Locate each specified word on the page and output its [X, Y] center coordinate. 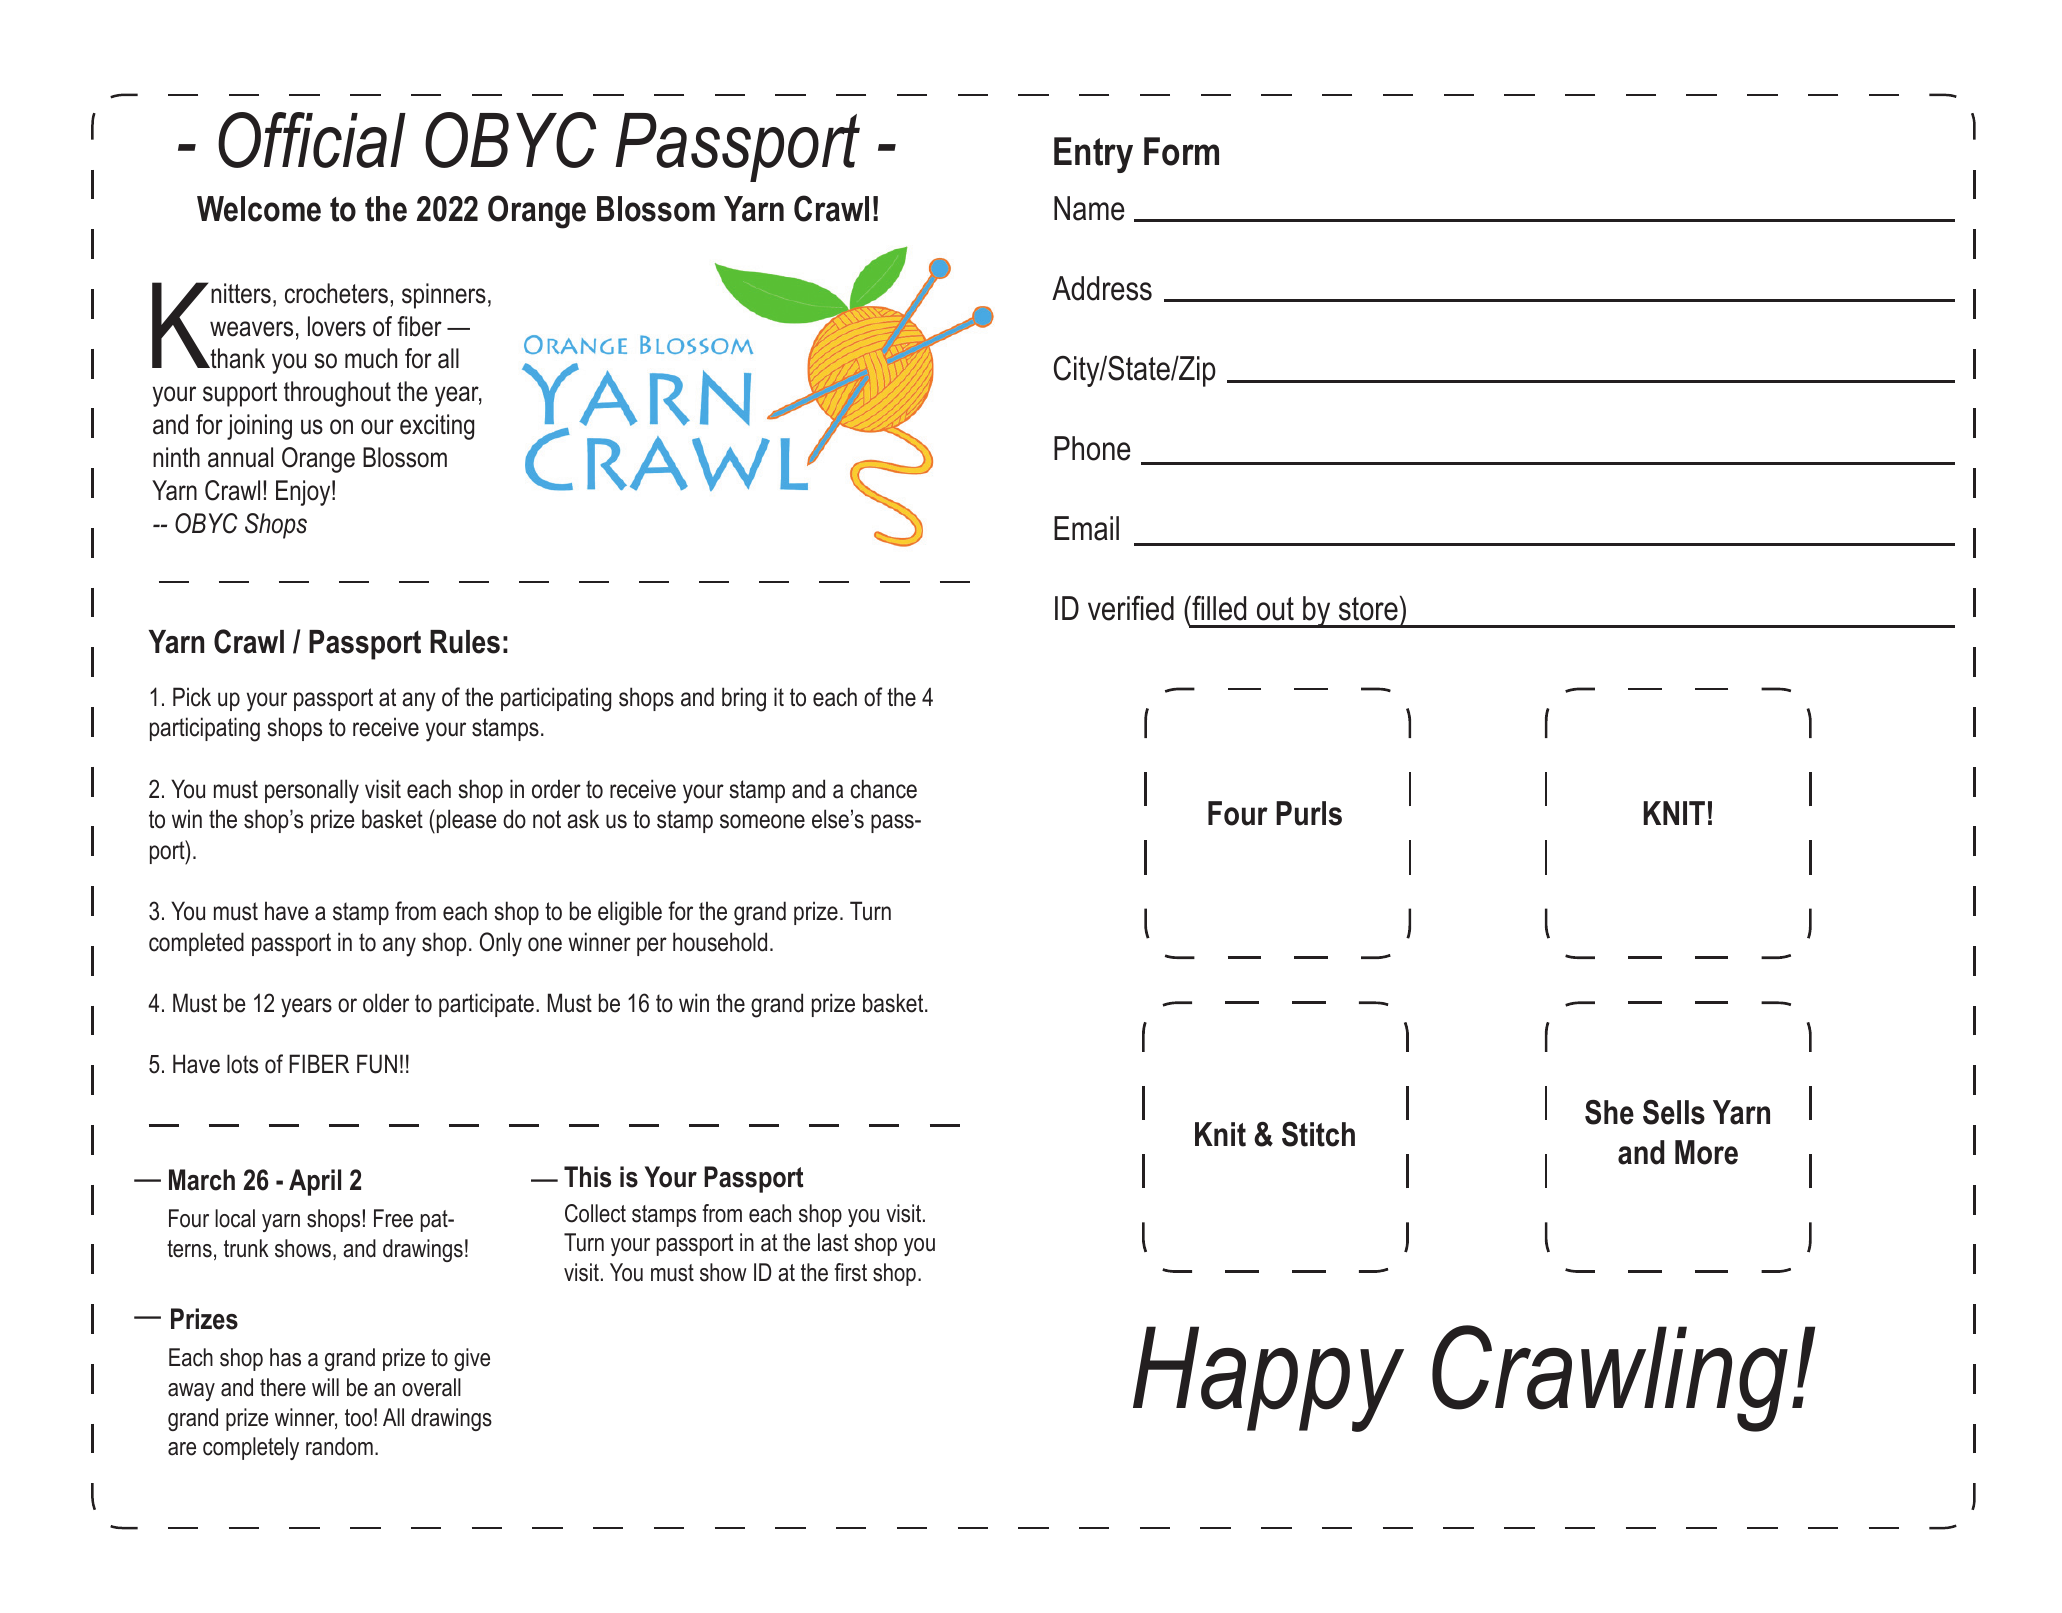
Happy [1268, 1379]
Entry [1093, 155]
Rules [465, 642]
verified [1131, 608]
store [1368, 609]
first [850, 1272]
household [720, 942]
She [1609, 1112]
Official [312, 140]
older [386, 1003]
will [325, 1387]
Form [1181, 151]
